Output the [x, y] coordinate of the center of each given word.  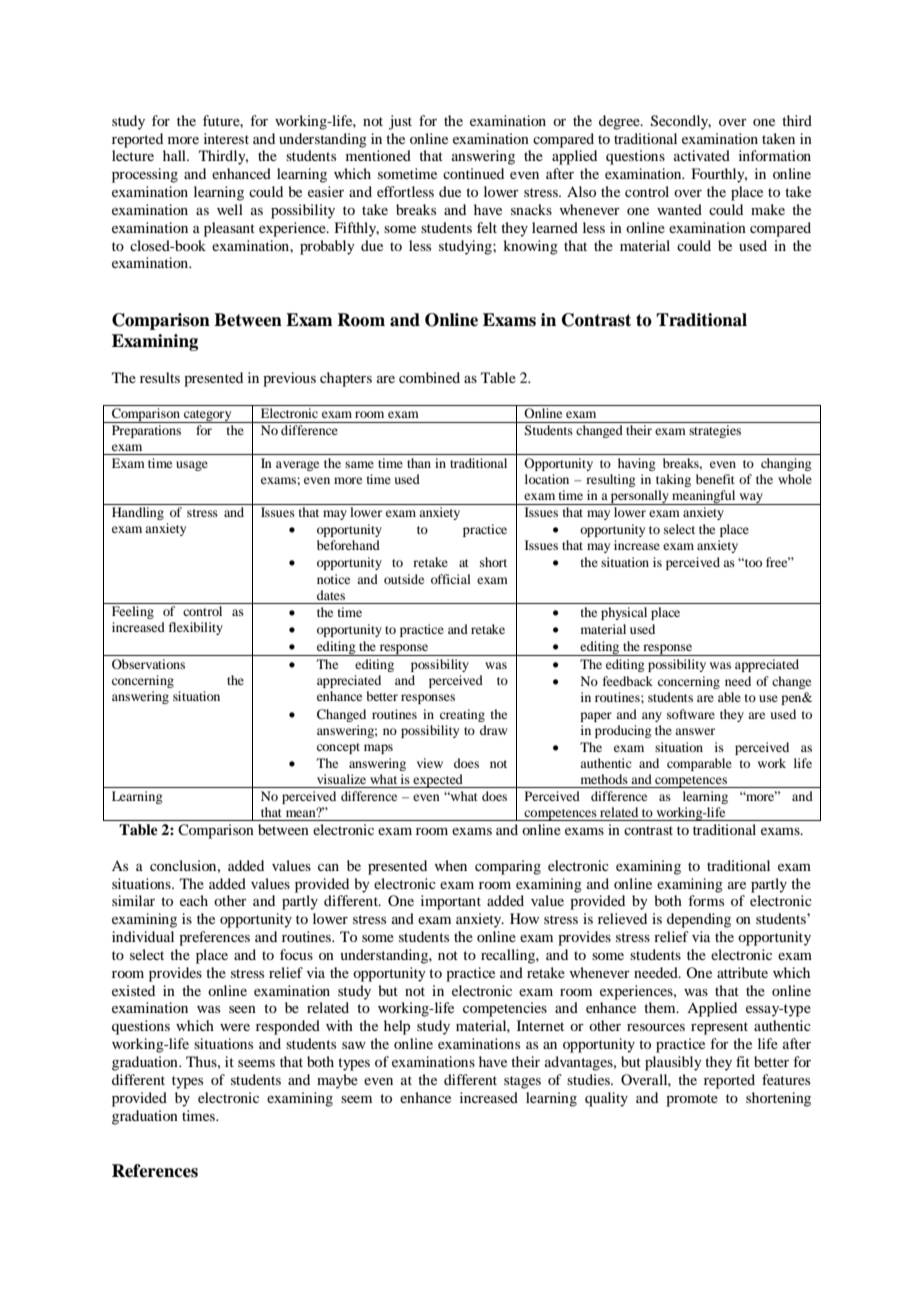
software [691, 714]
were [235, 1027]
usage [192, 466]
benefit [715, 479]
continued [473, 173]
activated [702, 155]
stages [522, 1082]
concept [338, 748]
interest [226, 138]
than [419, 463]
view [430, 763]
